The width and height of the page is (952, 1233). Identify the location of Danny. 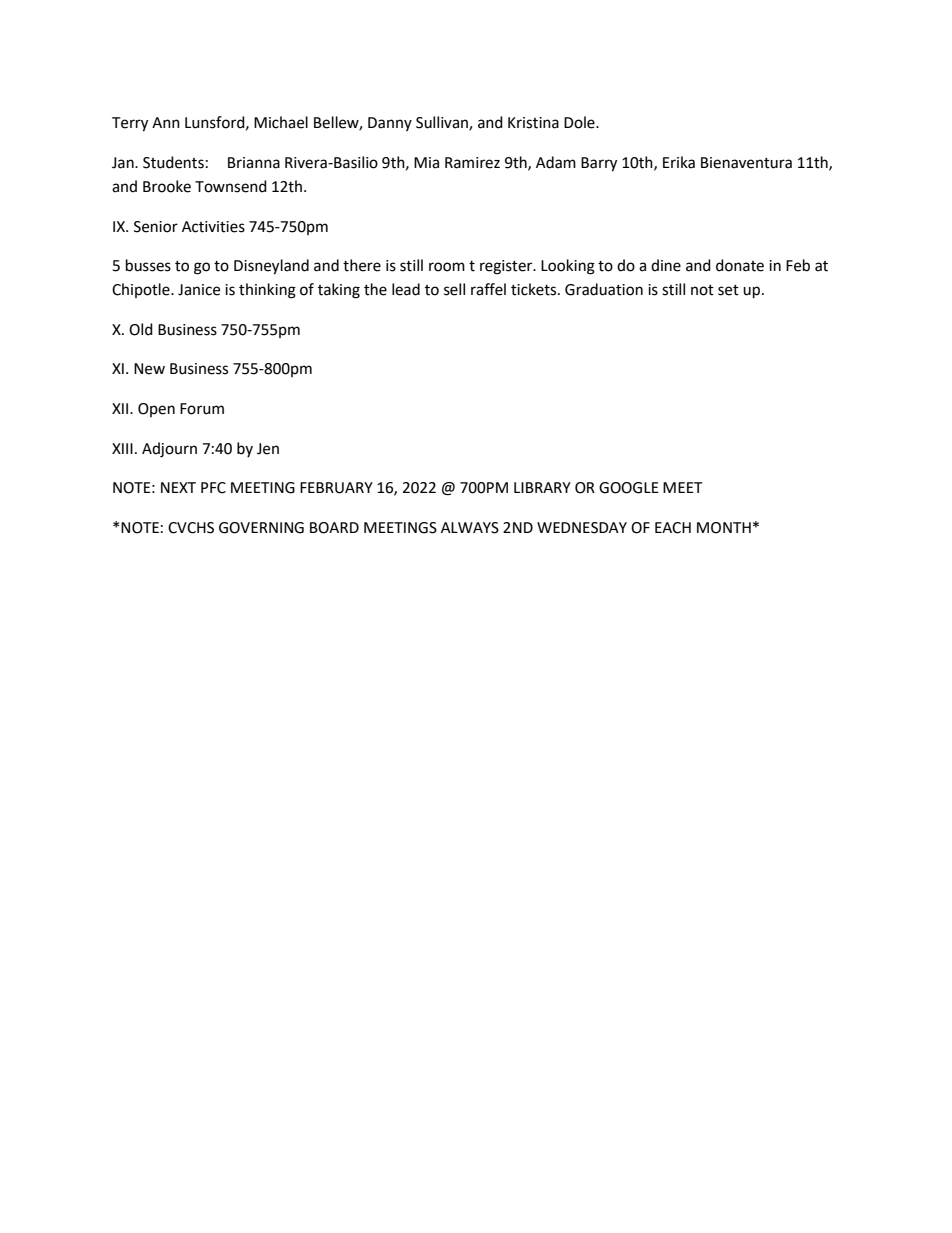
(390, 124).
